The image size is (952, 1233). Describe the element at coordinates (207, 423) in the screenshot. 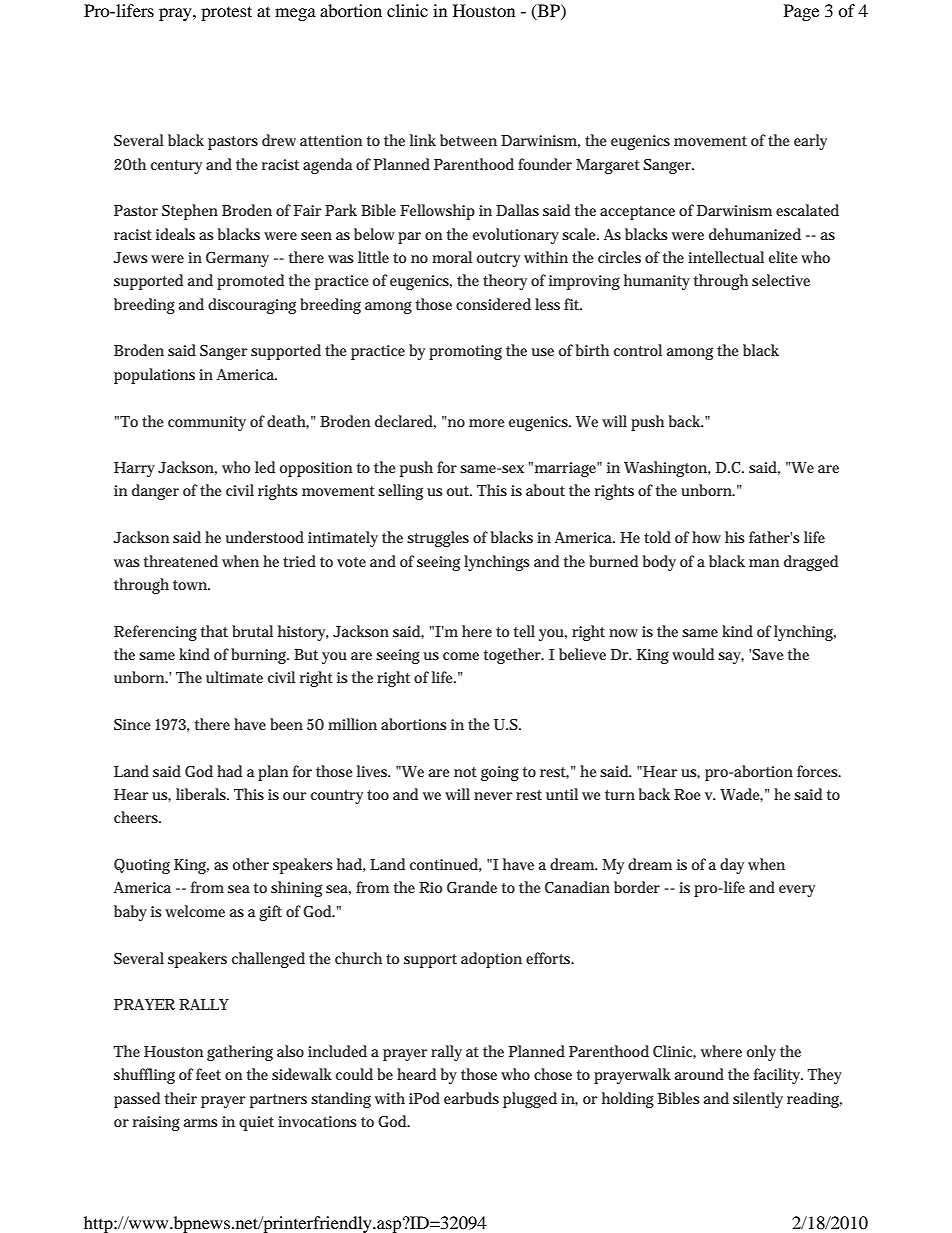

I see `community` at that location.
